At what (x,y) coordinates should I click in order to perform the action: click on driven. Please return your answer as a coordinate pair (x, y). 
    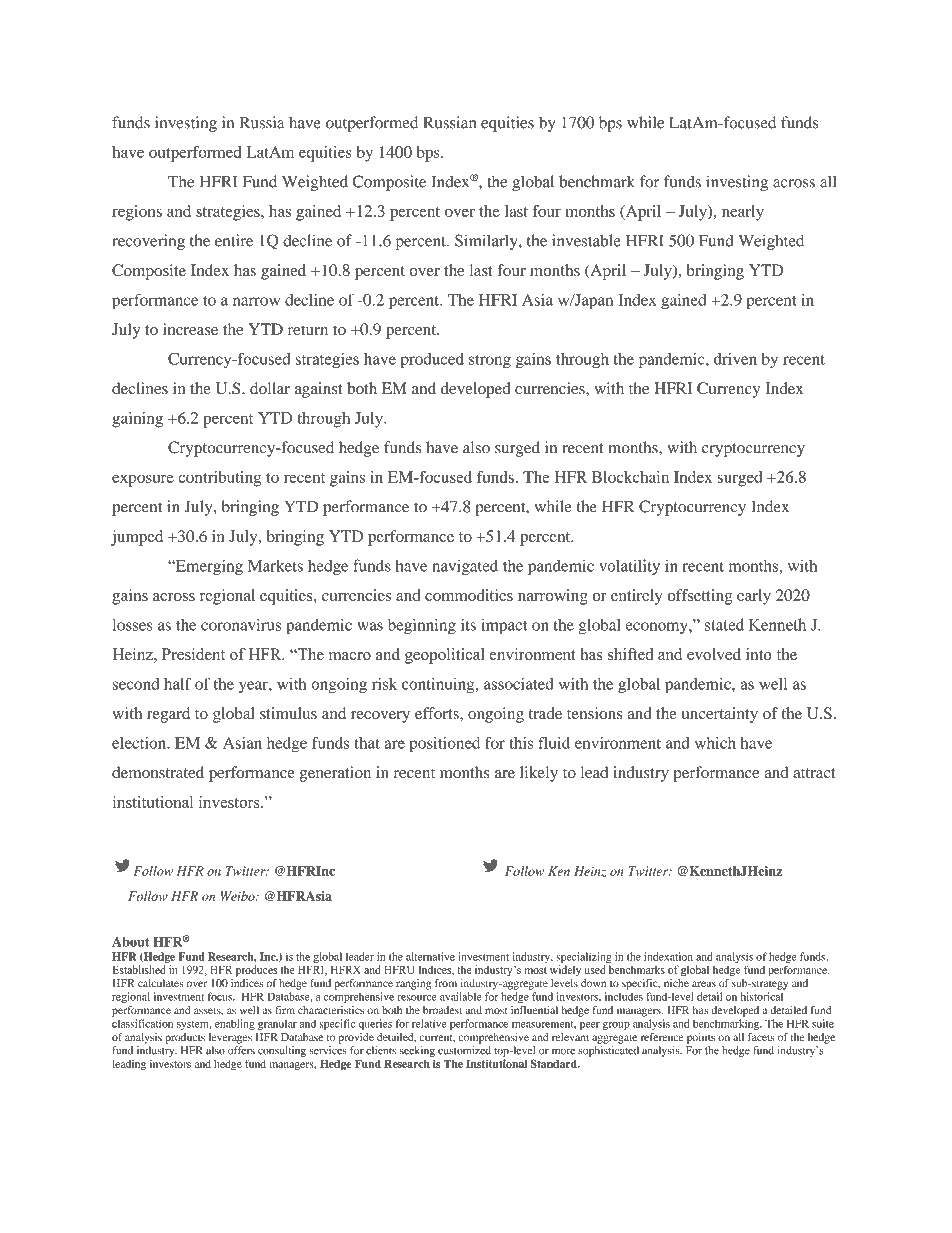
    Looking at the image, I should click on (735, 359).
